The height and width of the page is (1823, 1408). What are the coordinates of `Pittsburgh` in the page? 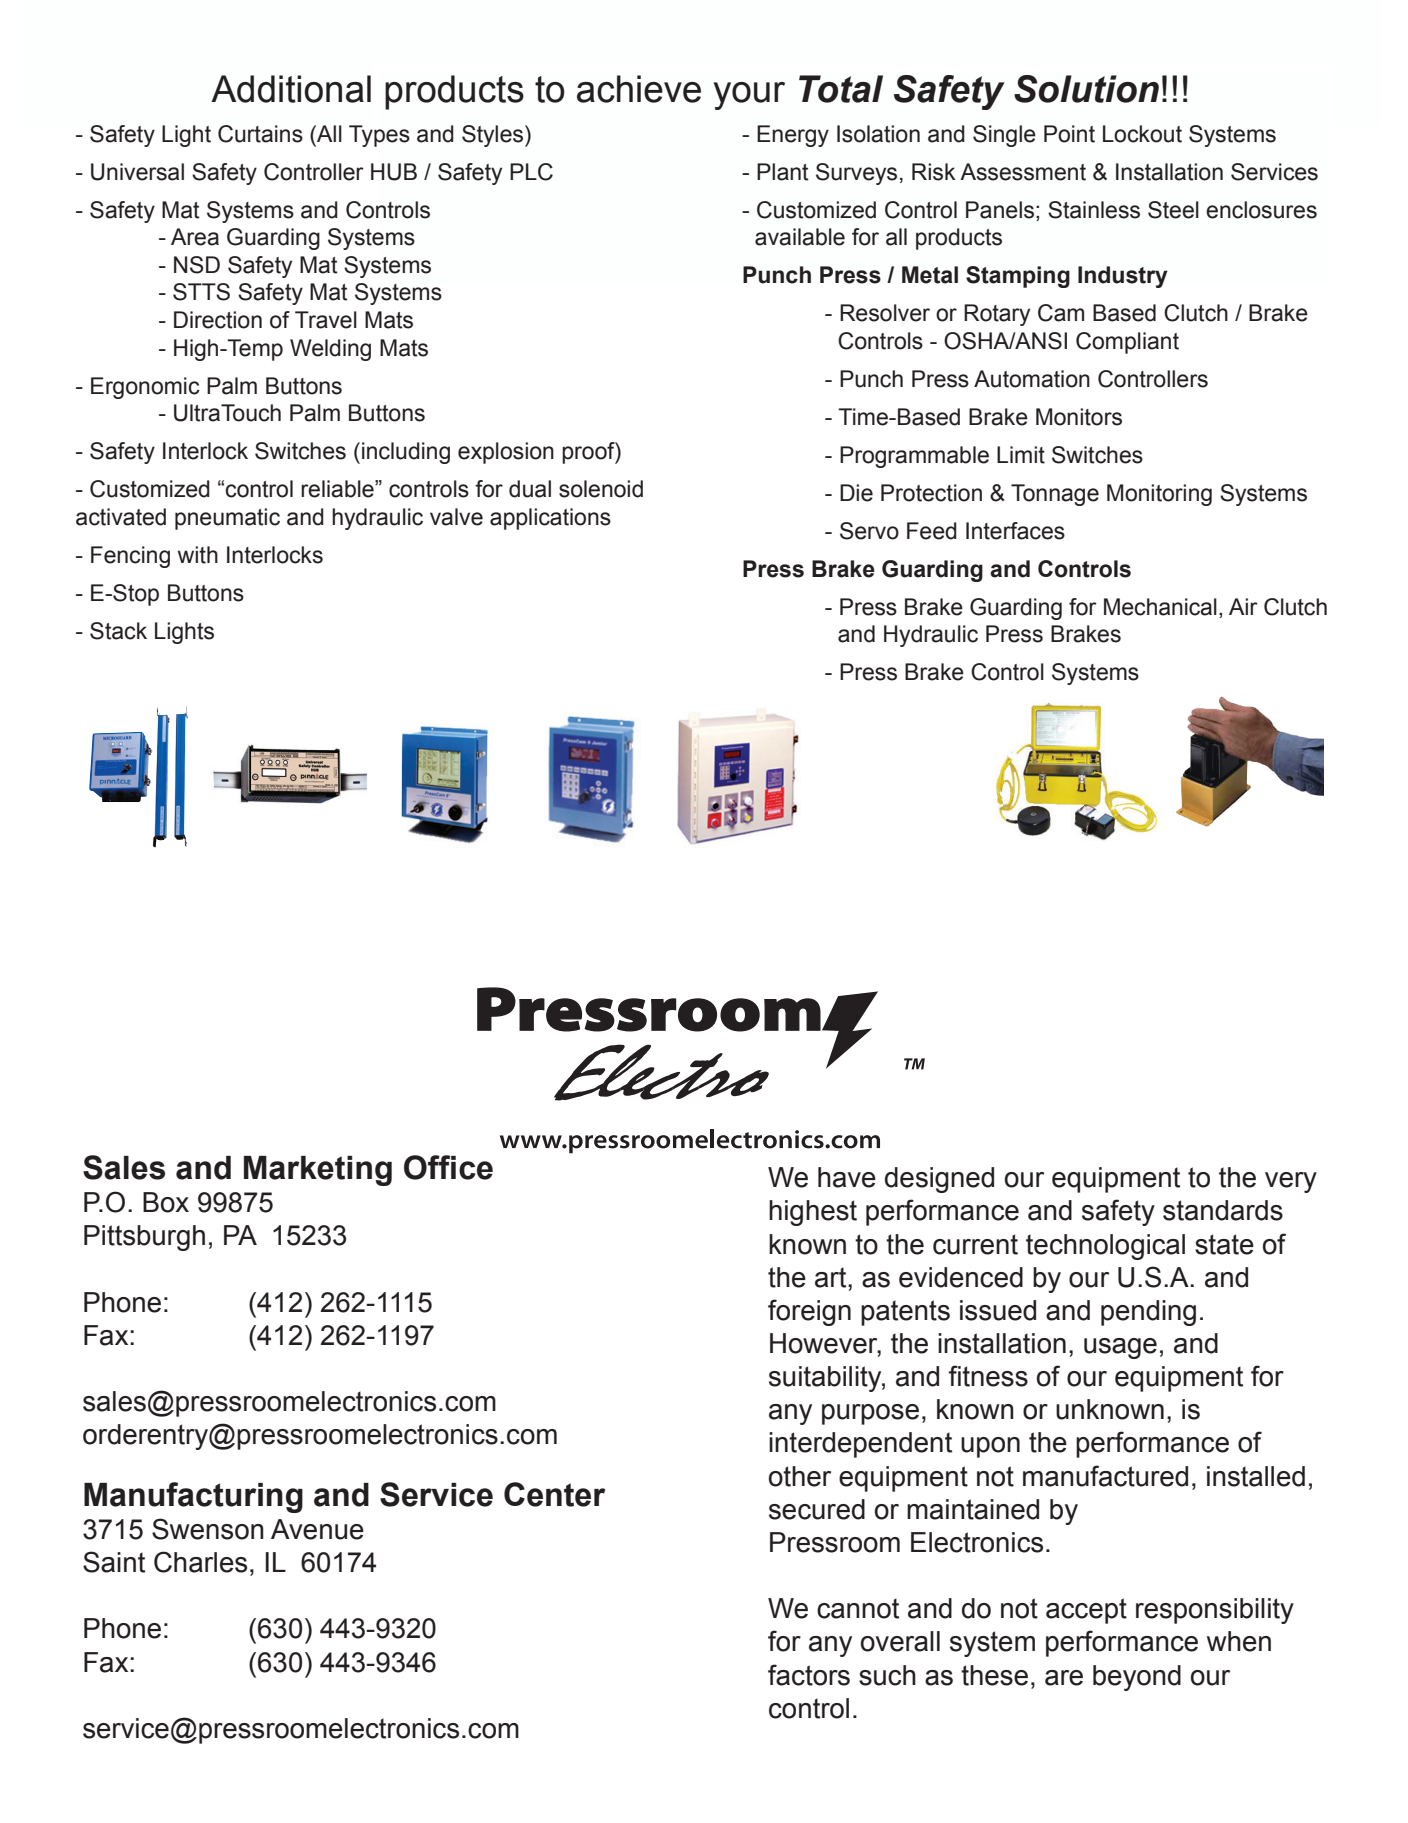 It's located at (144, 1238).
